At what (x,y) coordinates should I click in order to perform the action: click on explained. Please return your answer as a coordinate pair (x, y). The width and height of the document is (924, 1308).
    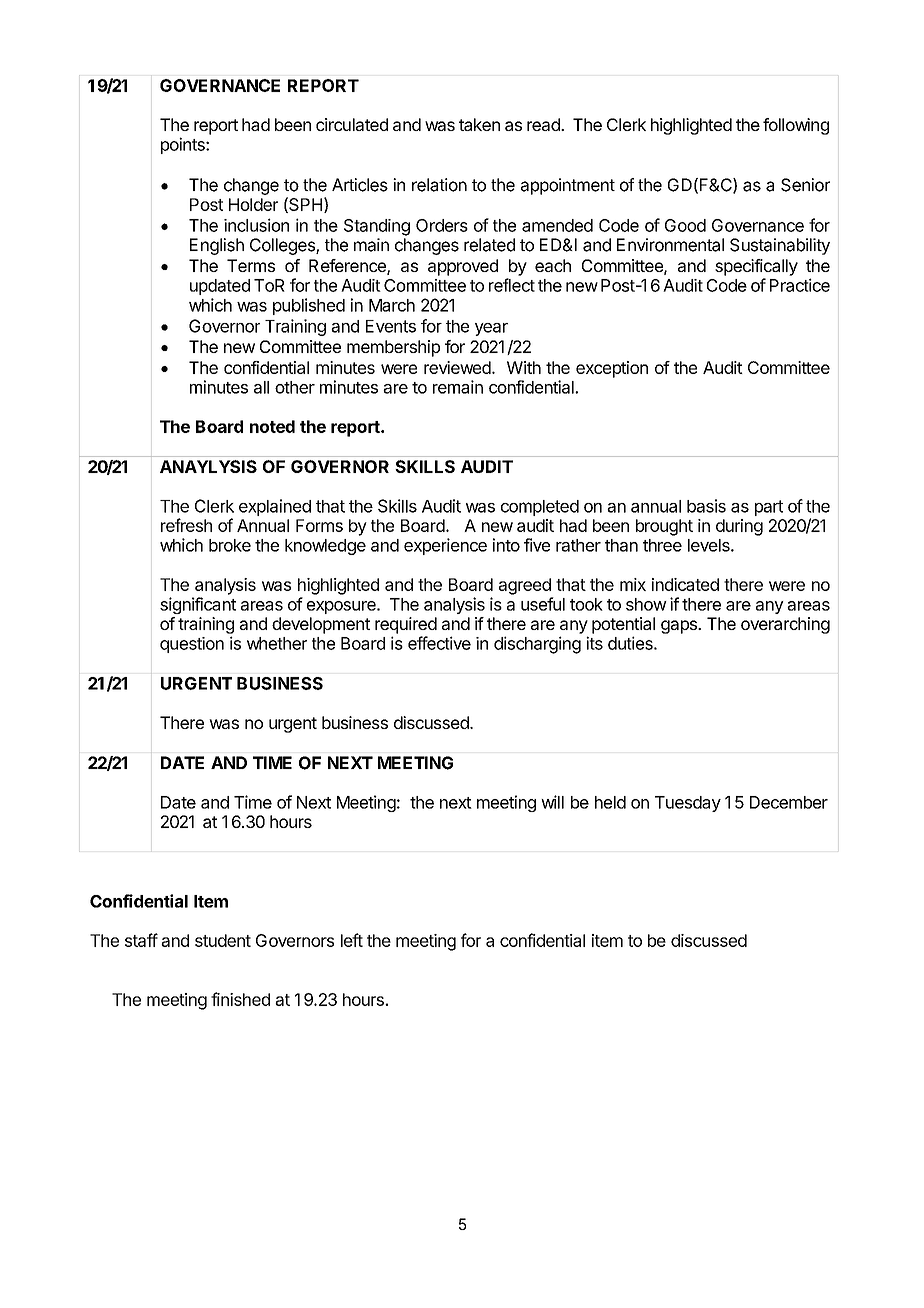
    Looking at the image, I should click on (275, 507).
